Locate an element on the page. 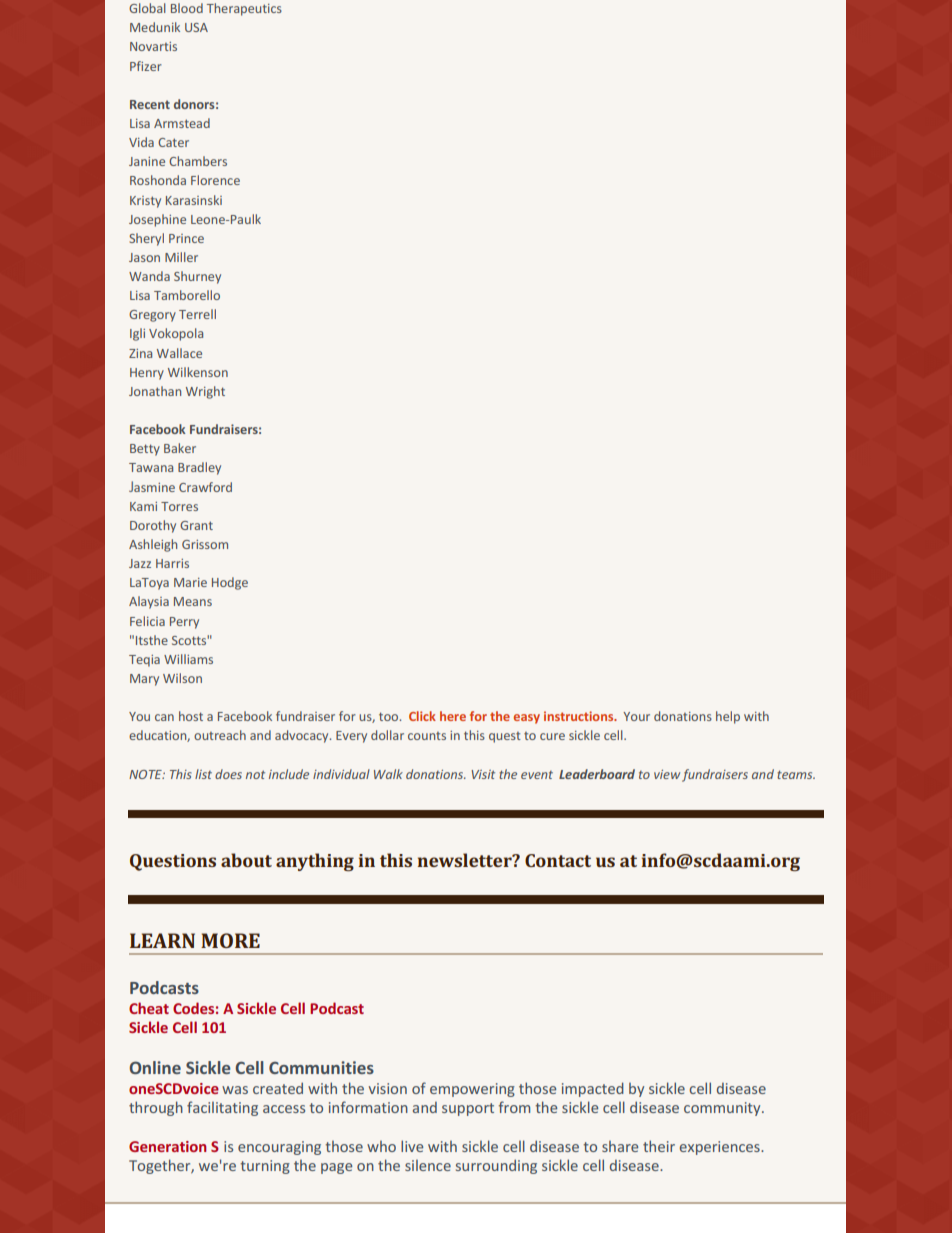 This image has height=1233, width=952. Your is located at coordinates (636, 716).
